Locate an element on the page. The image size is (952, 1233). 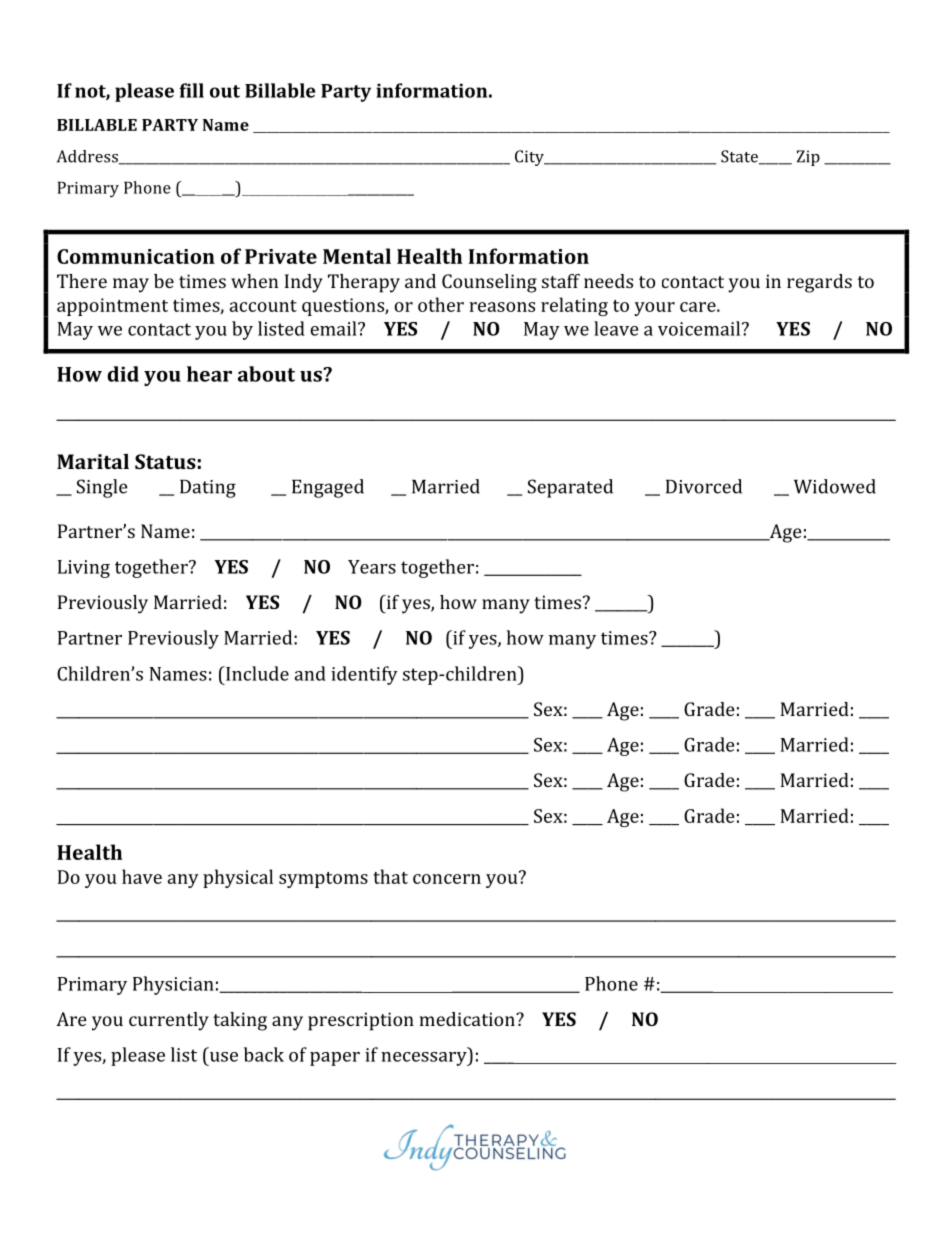
fill is located at coordinates (191, 90).
